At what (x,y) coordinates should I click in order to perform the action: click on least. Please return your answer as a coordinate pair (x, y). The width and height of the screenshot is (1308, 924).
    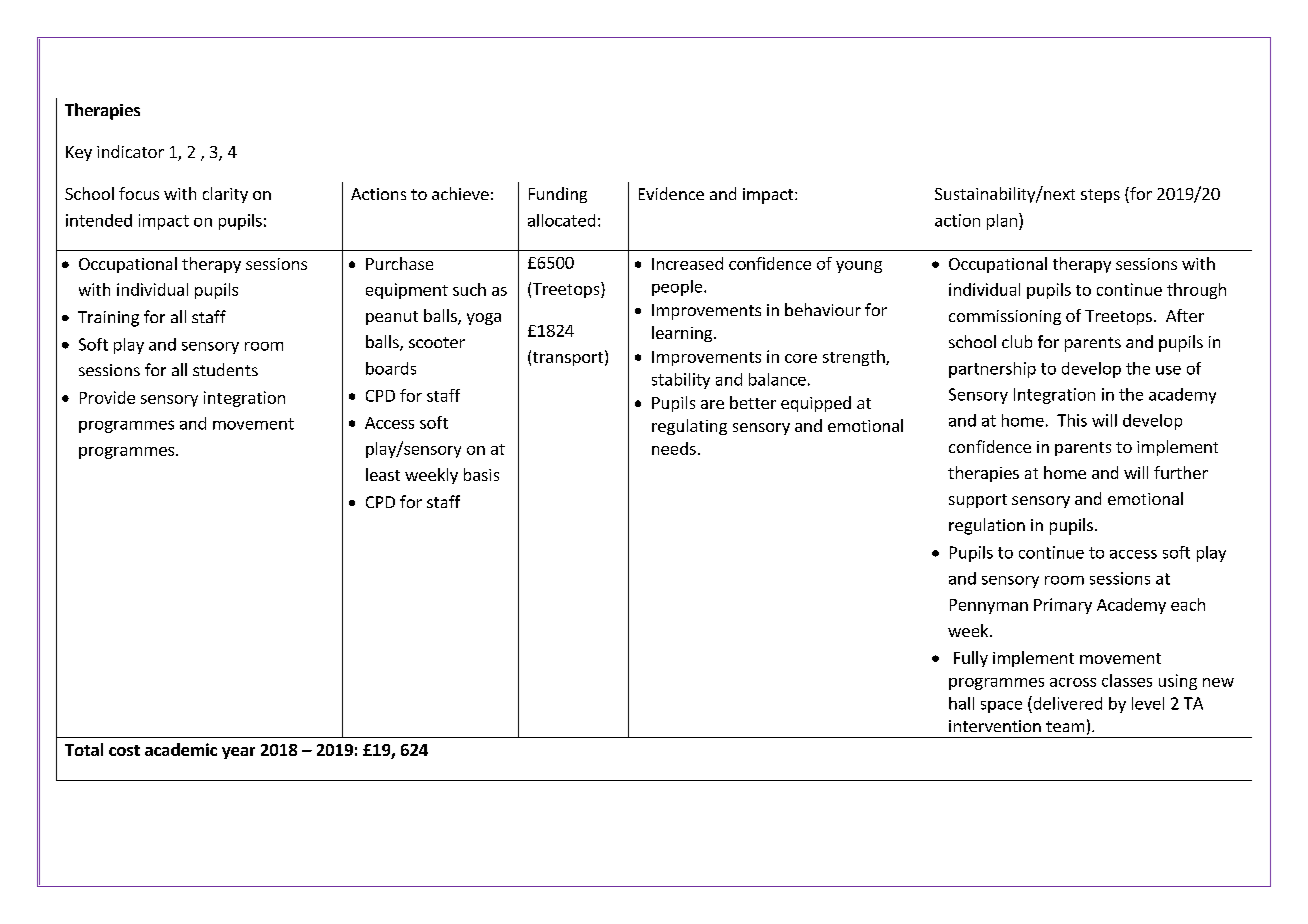
    Looking at the image, I should click on (383, 474).
